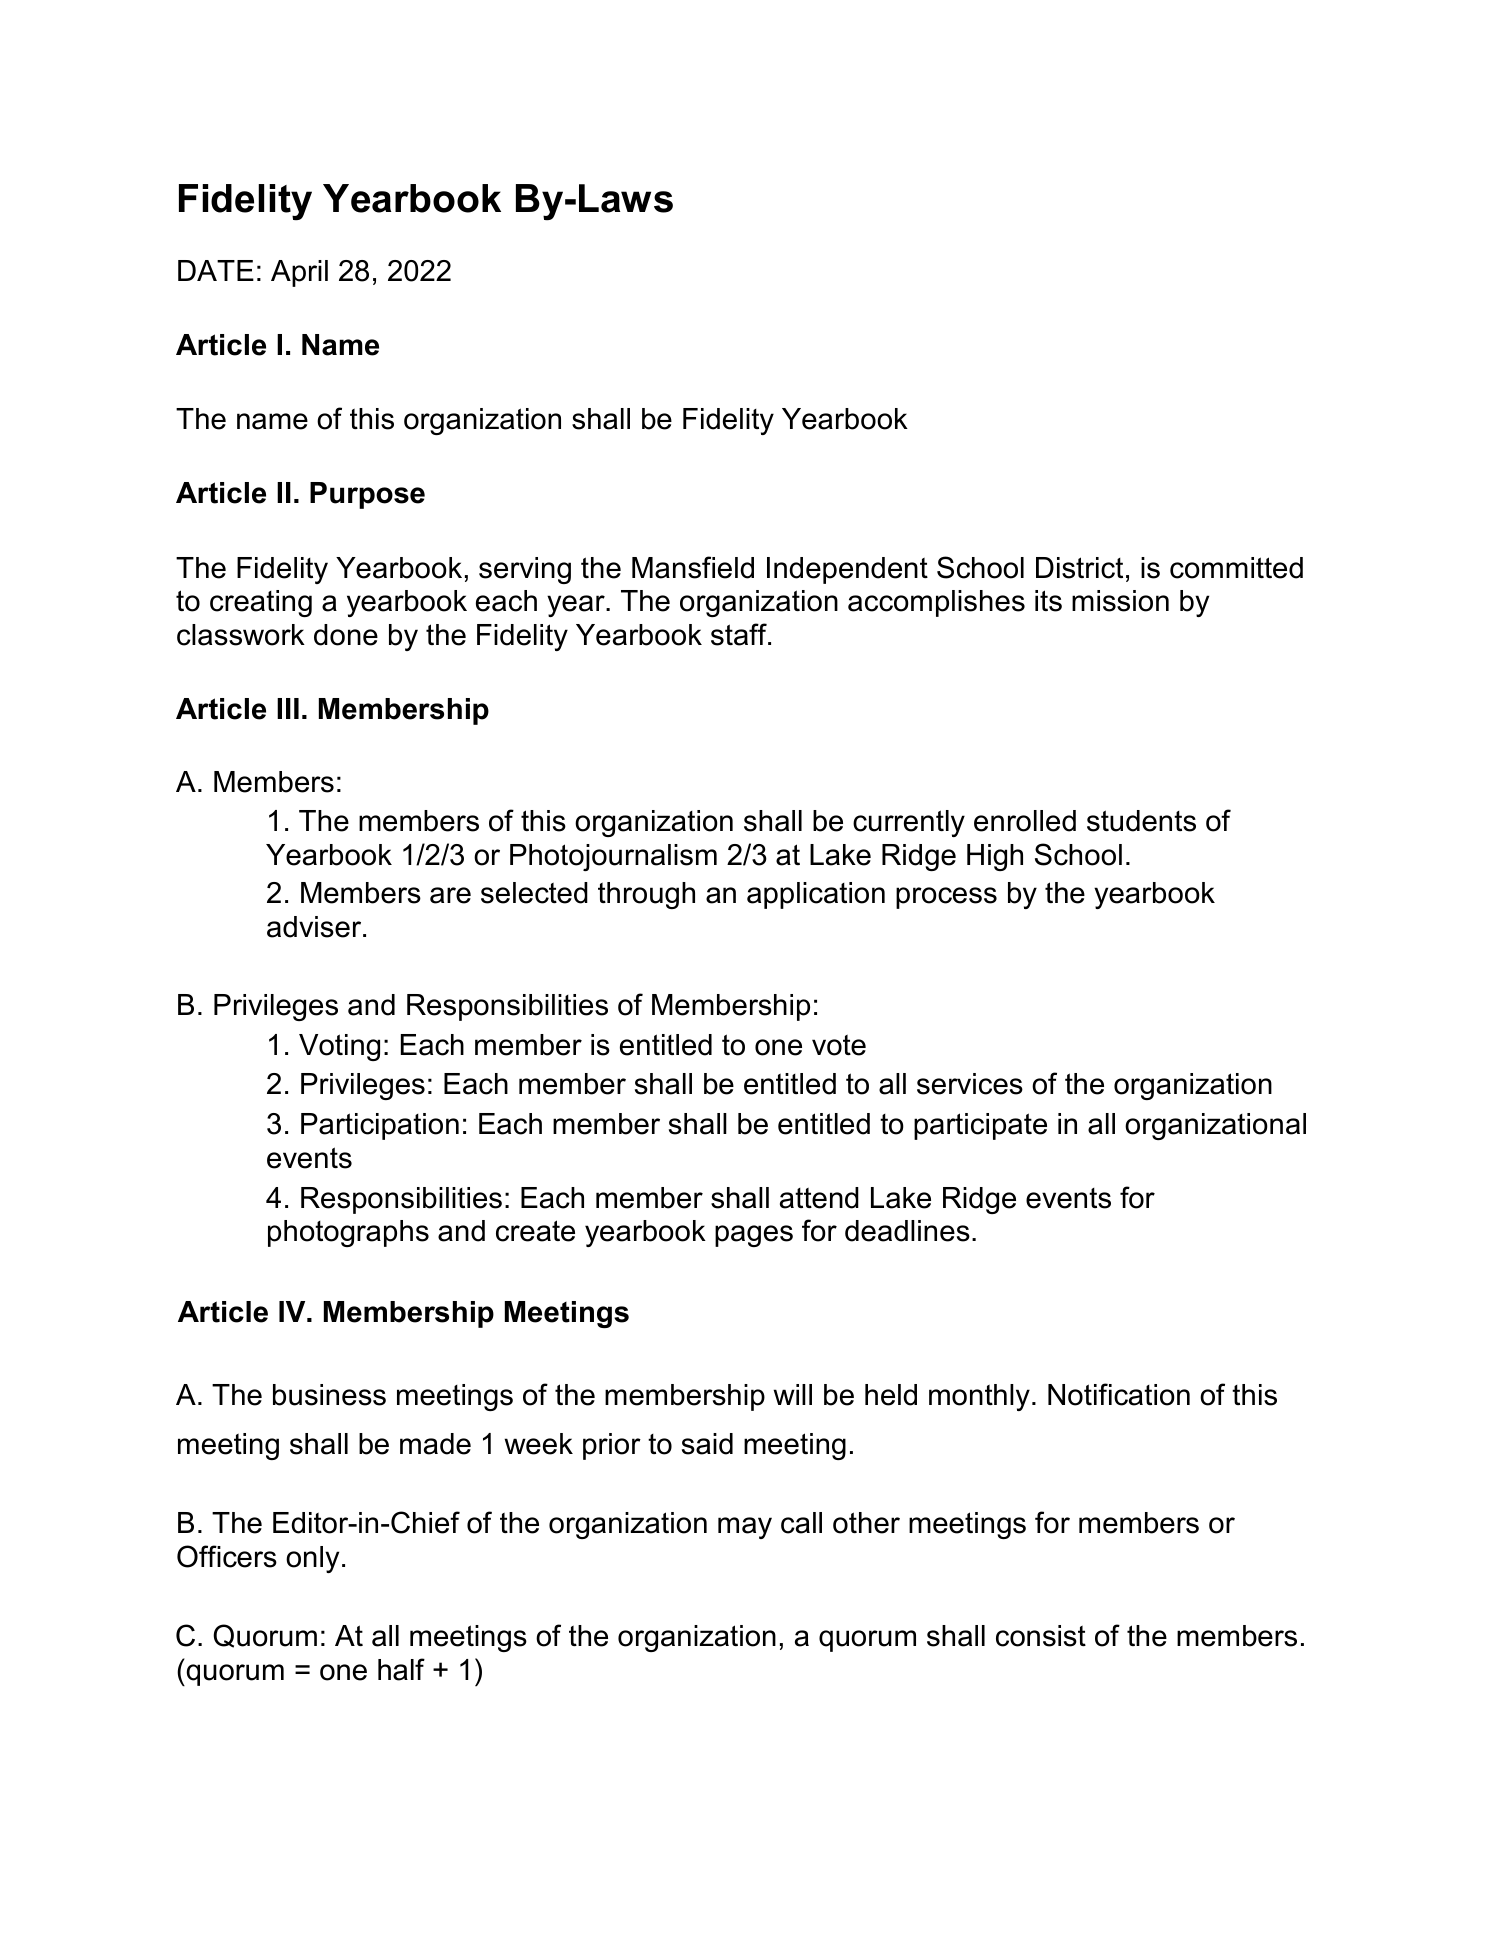 This image has height=1938, width=1498. What do you see at coordinates (1079, 568) in the image?
I see `District` at bounding box center [1079, 568].
